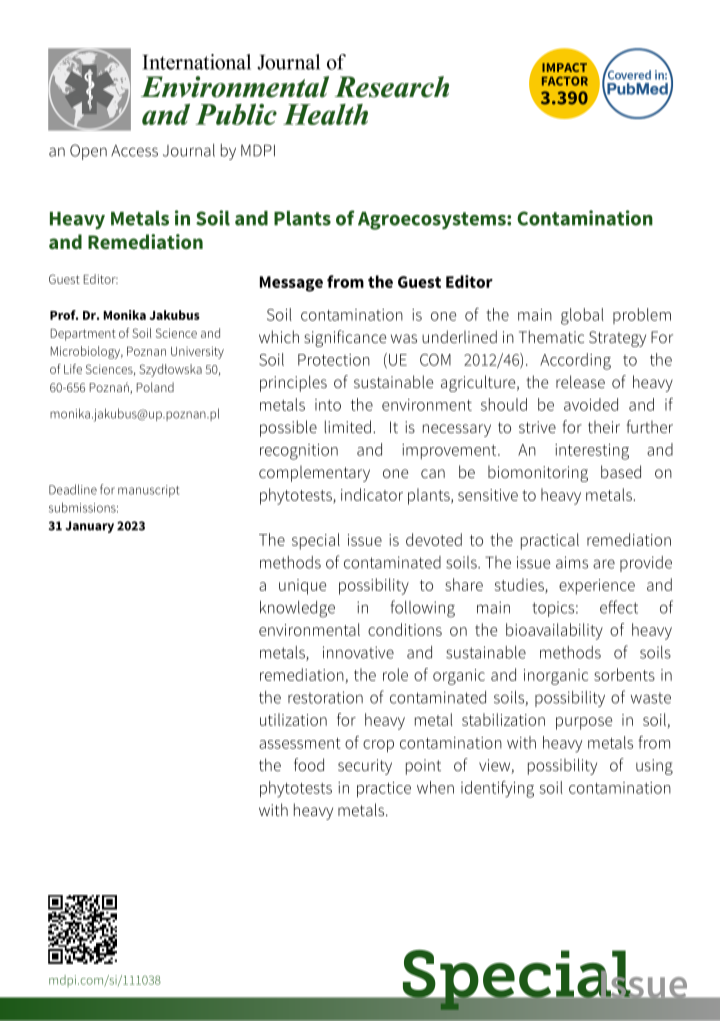 The width and height of the screenshot is (720, 1021). Describe the element at coordinates (348, 427) in the screenshot. I see `limited` at that location.
